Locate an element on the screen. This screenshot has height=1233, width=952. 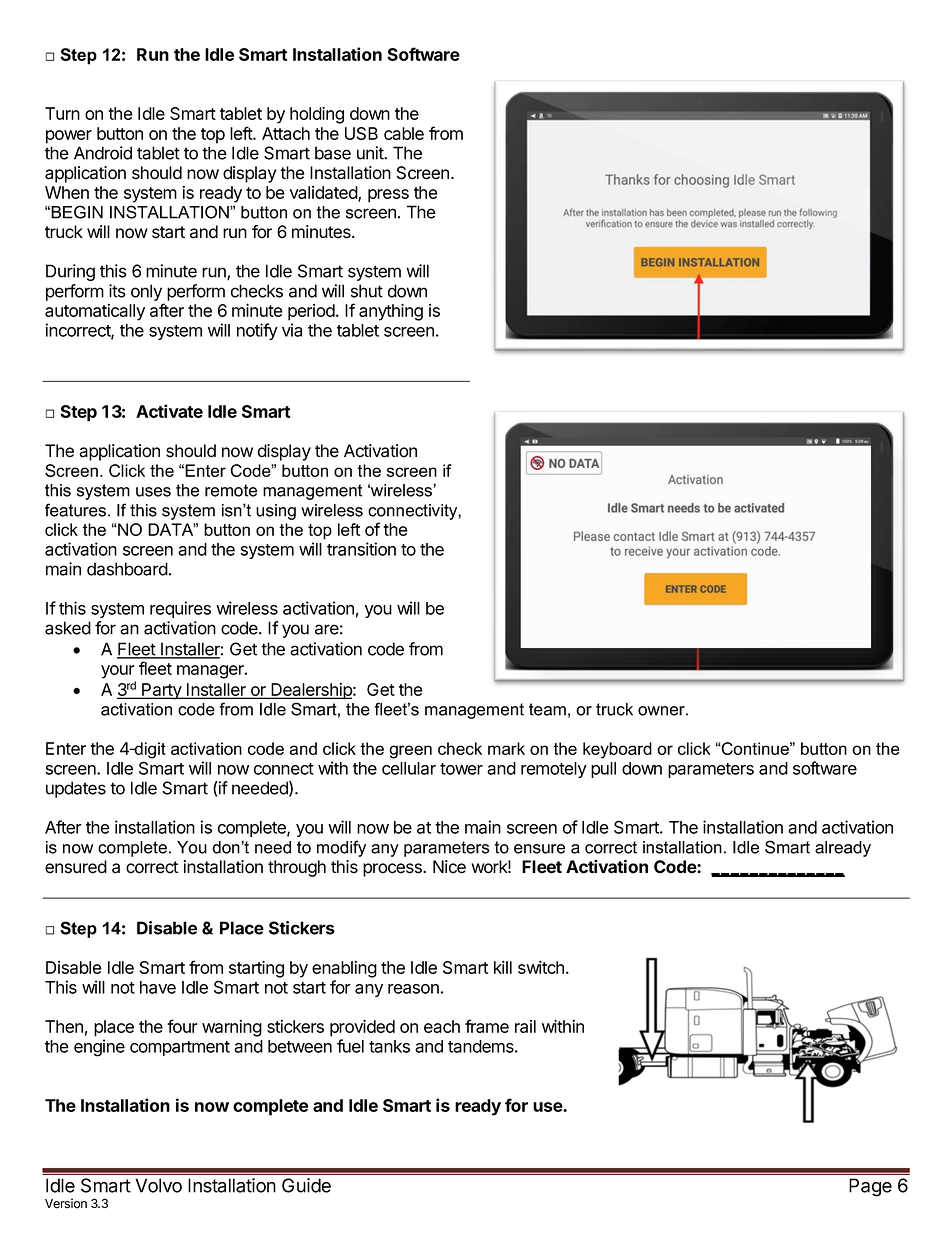
switch is located at coordinates (541, 967).
